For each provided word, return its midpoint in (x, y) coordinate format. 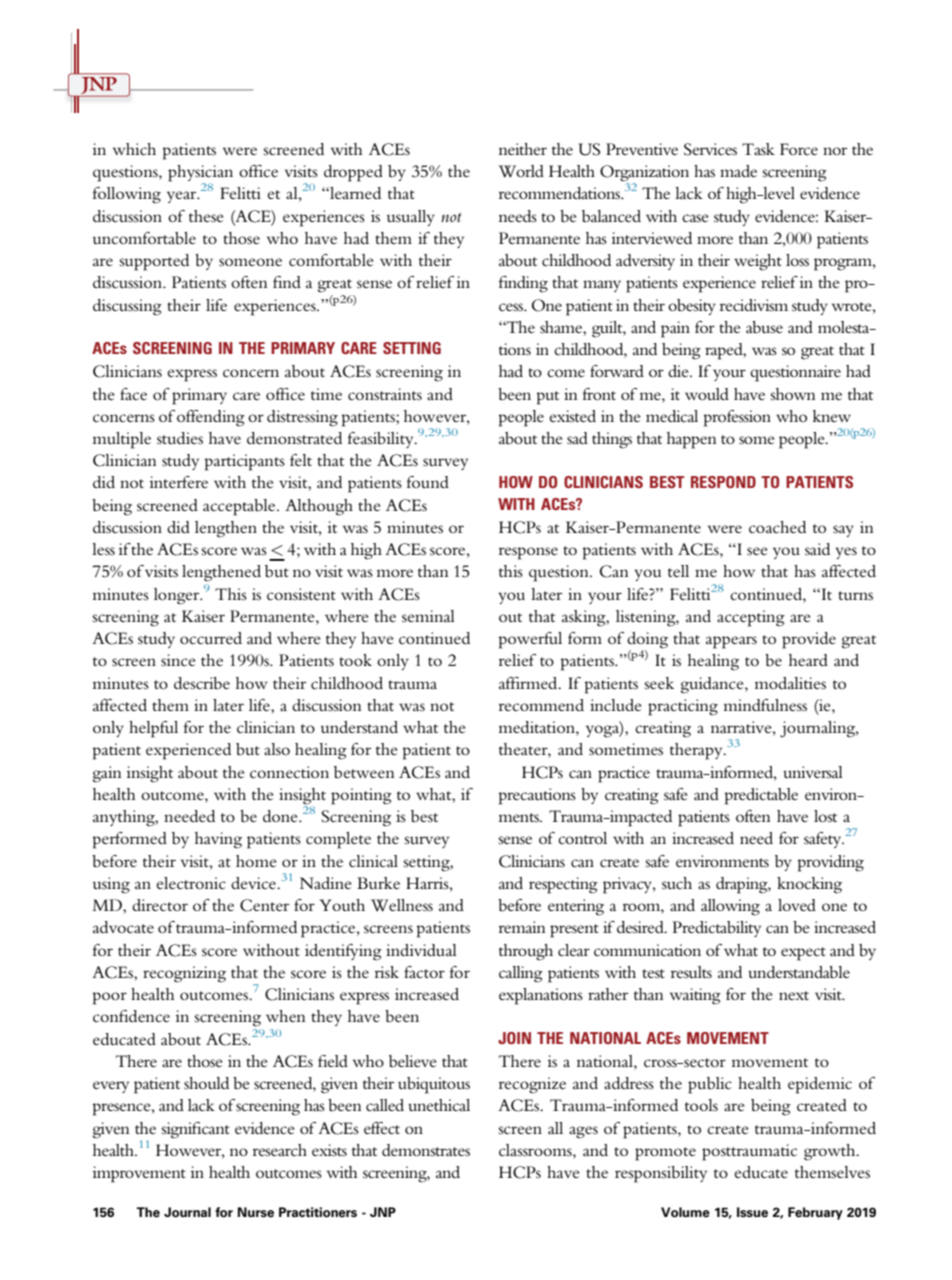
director (160, 905)
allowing (730, 907)
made (738, 171)
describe (202, 683)
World (521, 171)
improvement (139, 1174)
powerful (530, 640)
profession (737, 418)
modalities (790, 683)
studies (180, 438)
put (548, 398)
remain (522, 927)
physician (200, 174)
